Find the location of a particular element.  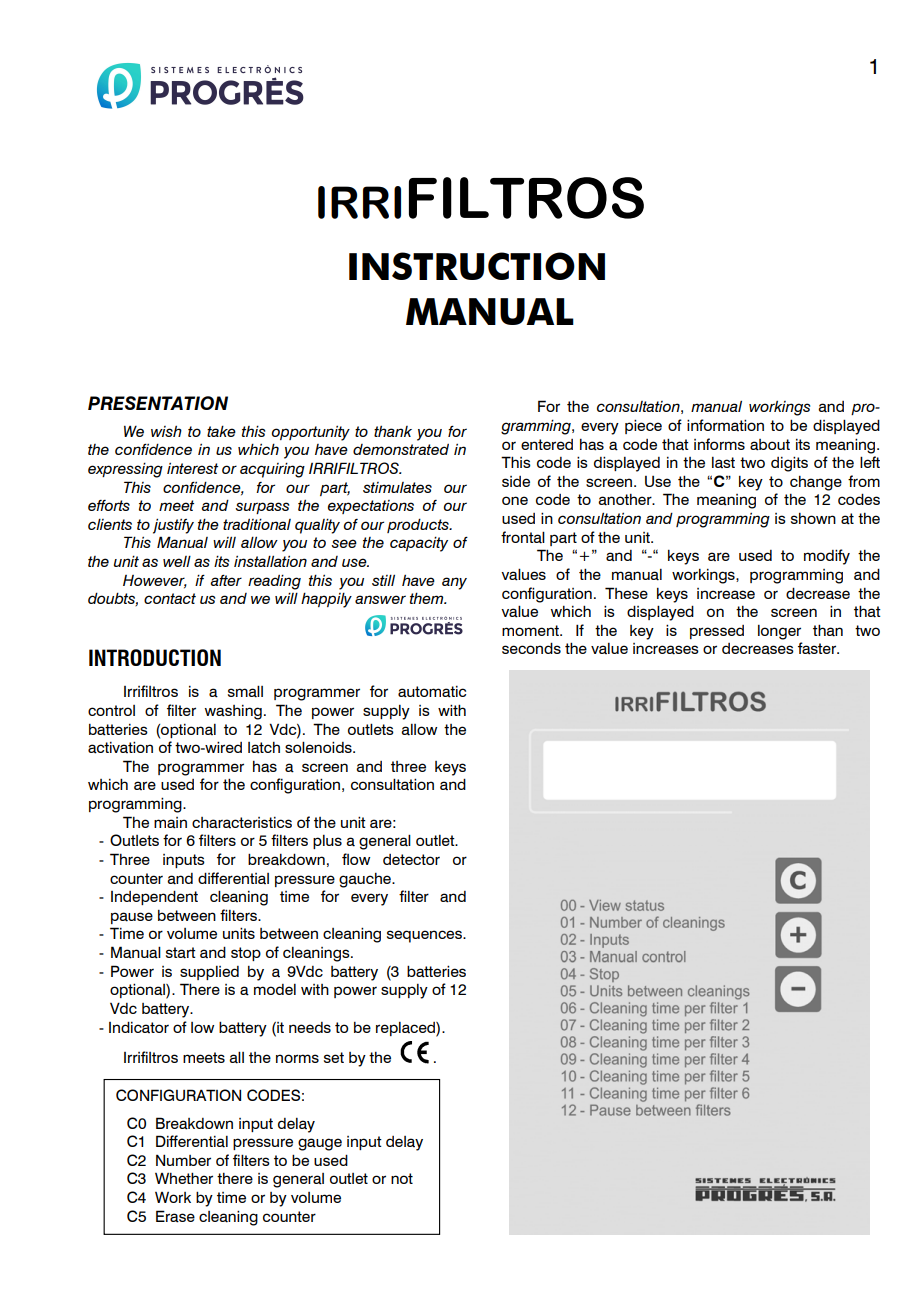

detector is located at coordinates (411, 859).
